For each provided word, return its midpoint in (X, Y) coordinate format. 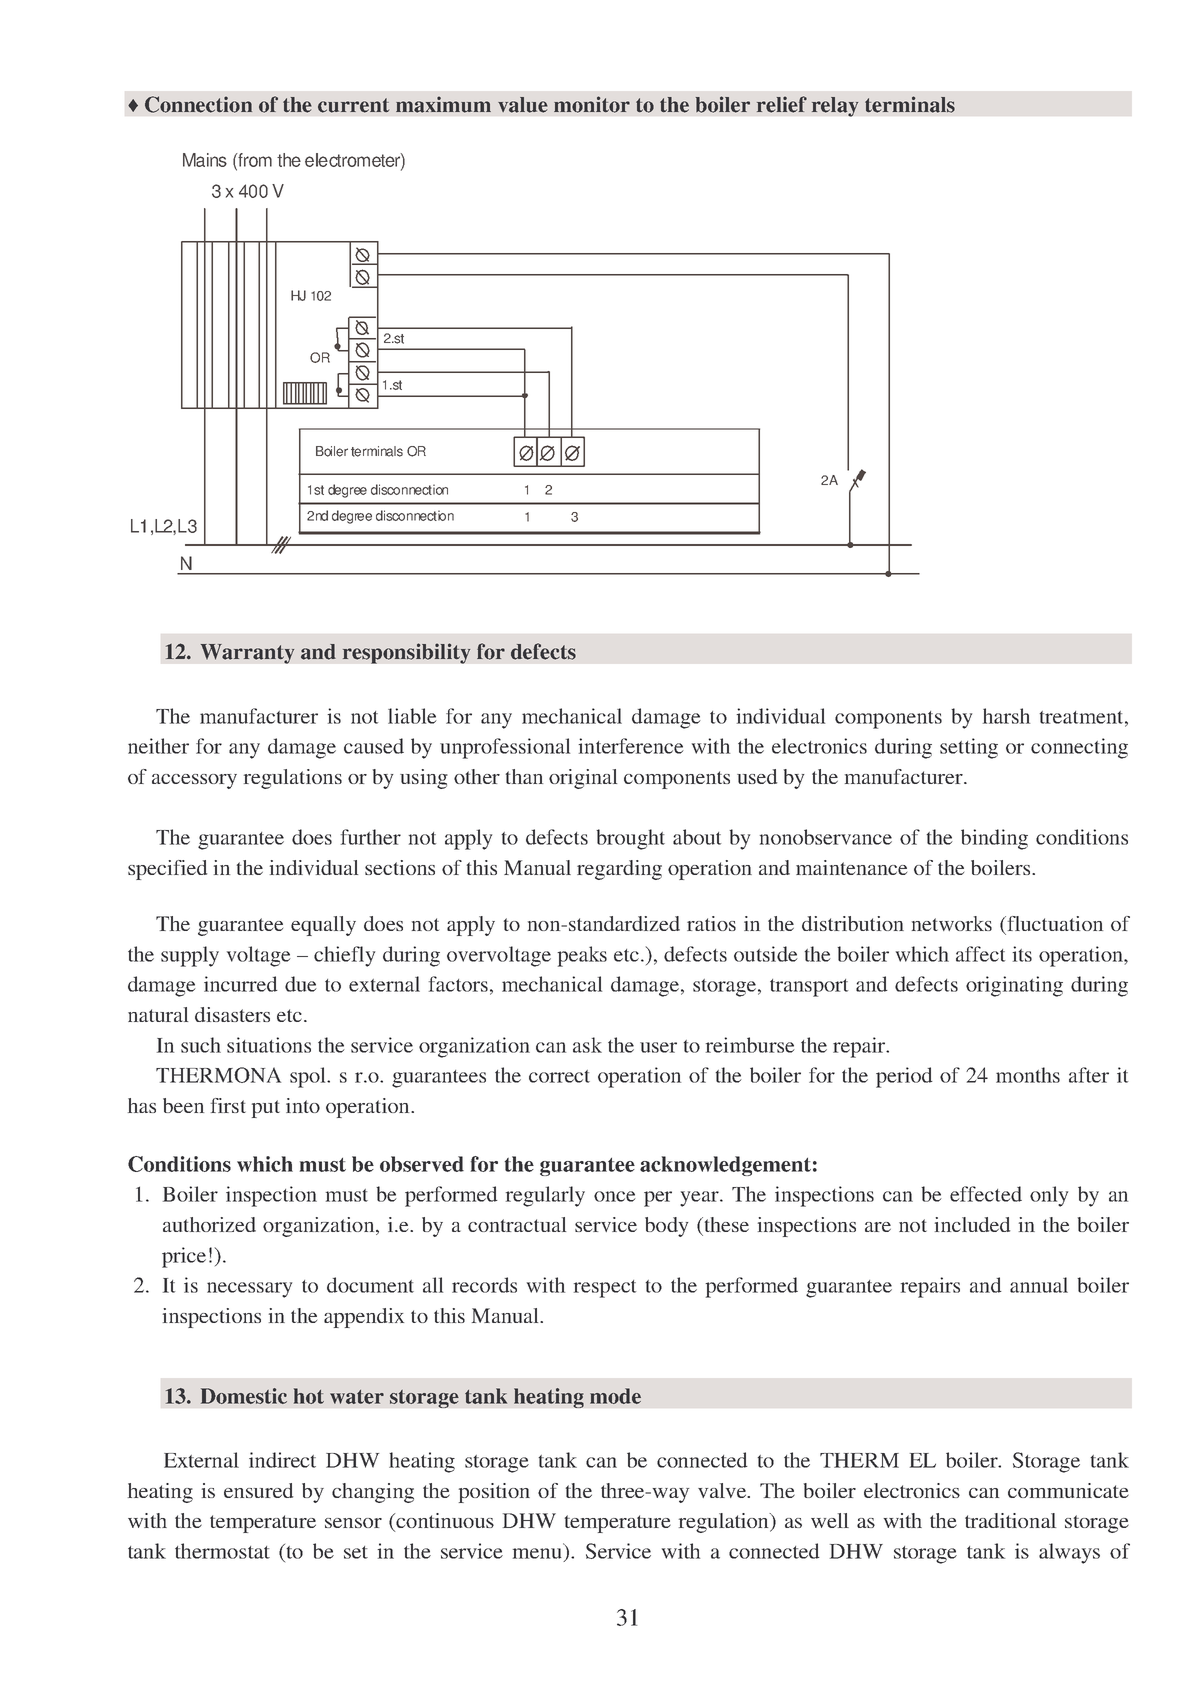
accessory (194, 781)
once (615, 1196)
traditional (1010, 1520)
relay (835, 107)
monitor (592, 104)
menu (539, 1554)
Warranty (247, 654)
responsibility (407, 653)
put (266, 1109)
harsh (1006, 716)
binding (994, 839)
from (254, 160)
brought (630, 839)
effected (986, 1194)
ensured (258, 1490)
